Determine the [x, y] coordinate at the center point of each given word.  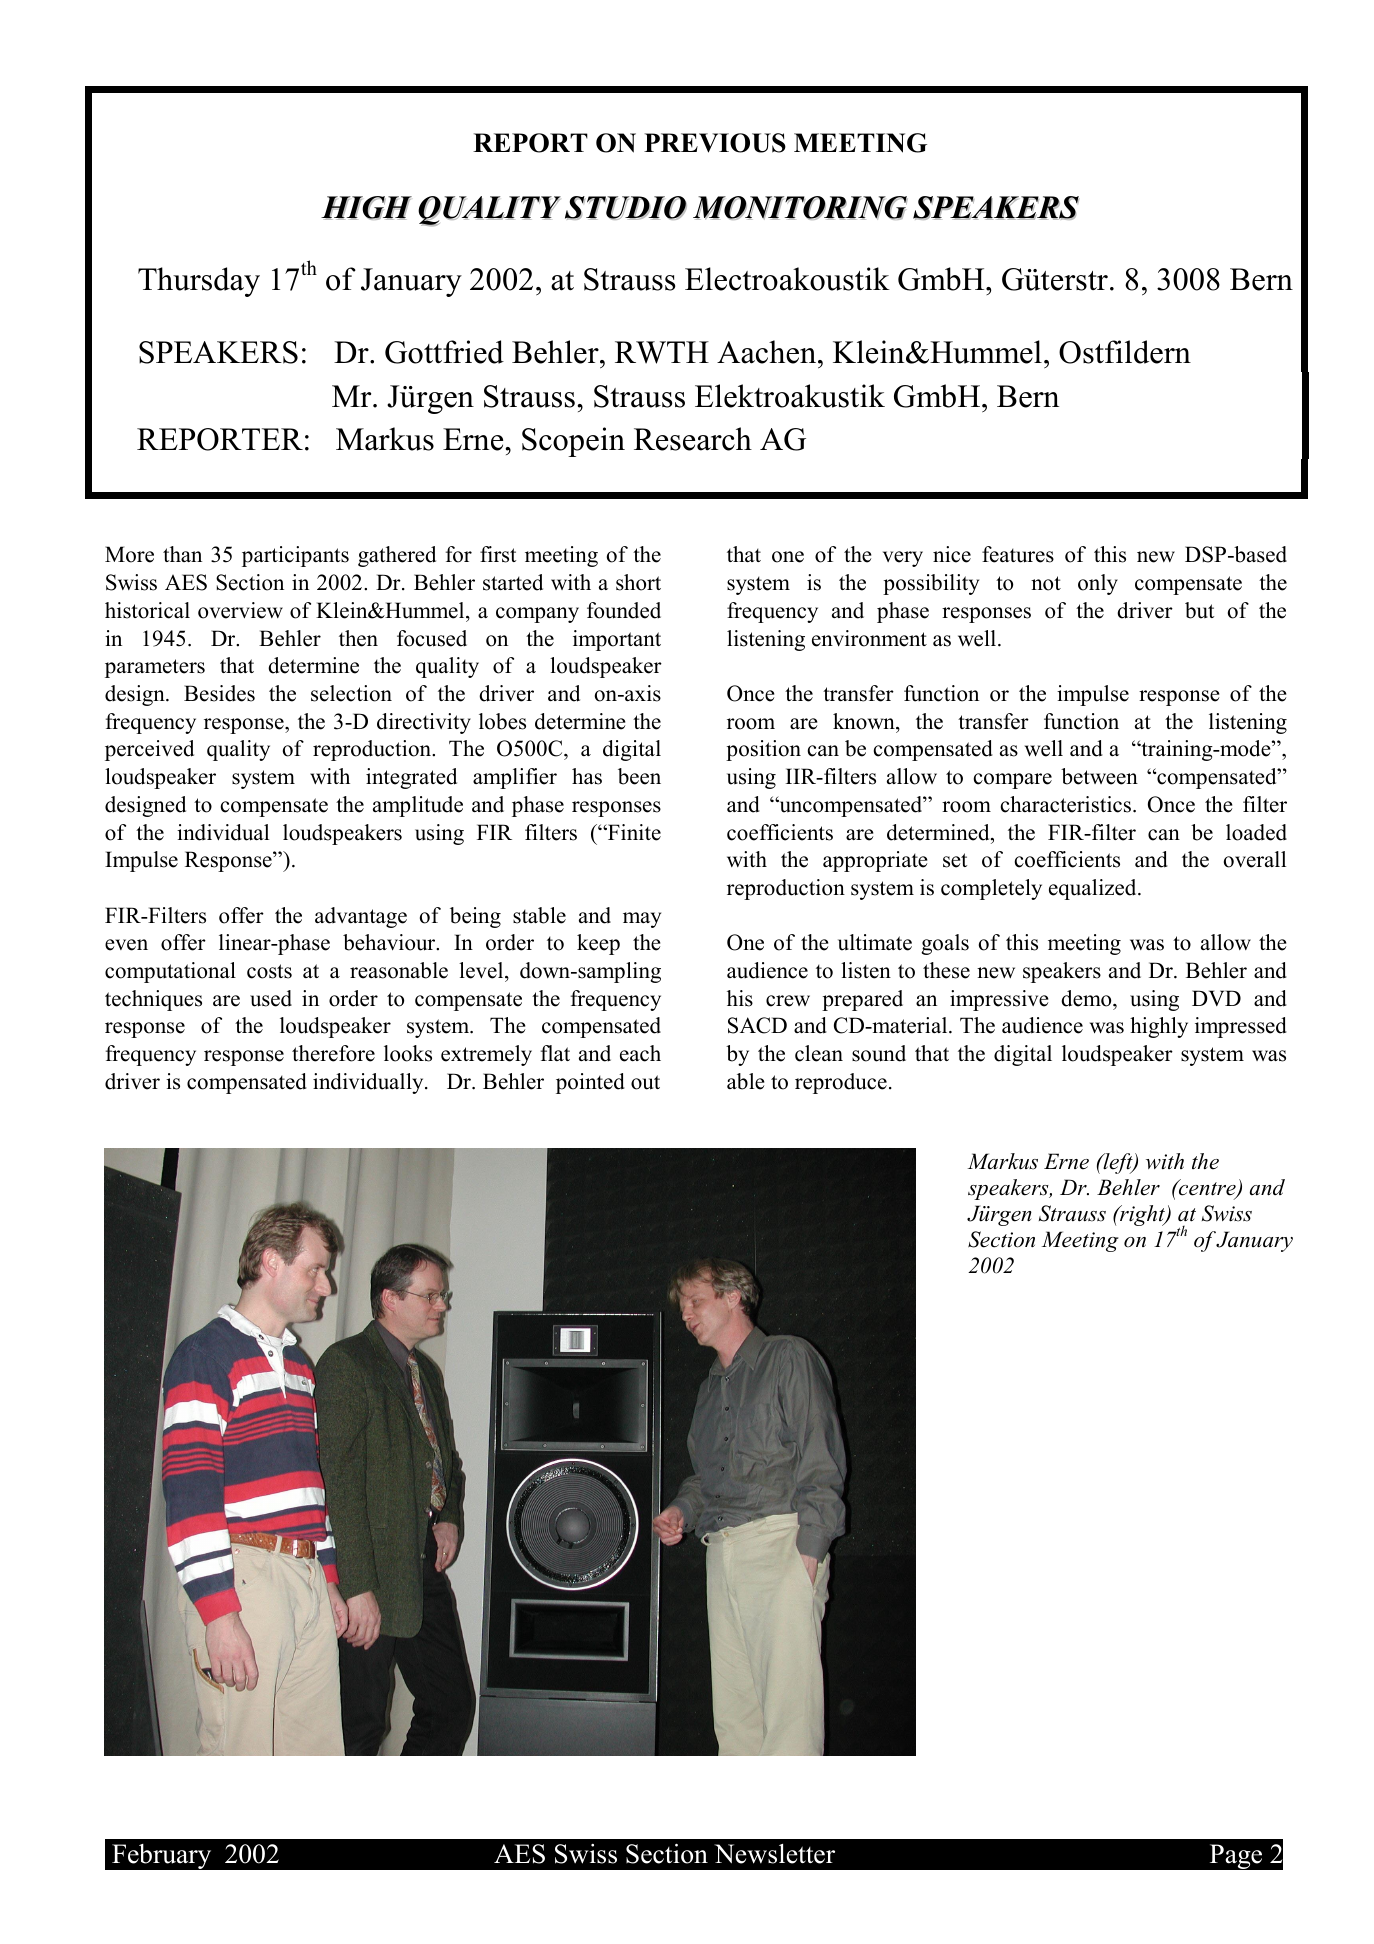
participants [295, 556]
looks [408, 1053]
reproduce [841, 1083]
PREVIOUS [715, 143]
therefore [333, 1053]
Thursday [199, 282]
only [1098, 584]
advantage [361, 917]
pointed [590, 1083]
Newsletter [774, 1854]
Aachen [768, 352]
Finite [633, 832]
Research [693, 439]
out [645, 1082]
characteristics [1067, 804]
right [1142, 1215]
